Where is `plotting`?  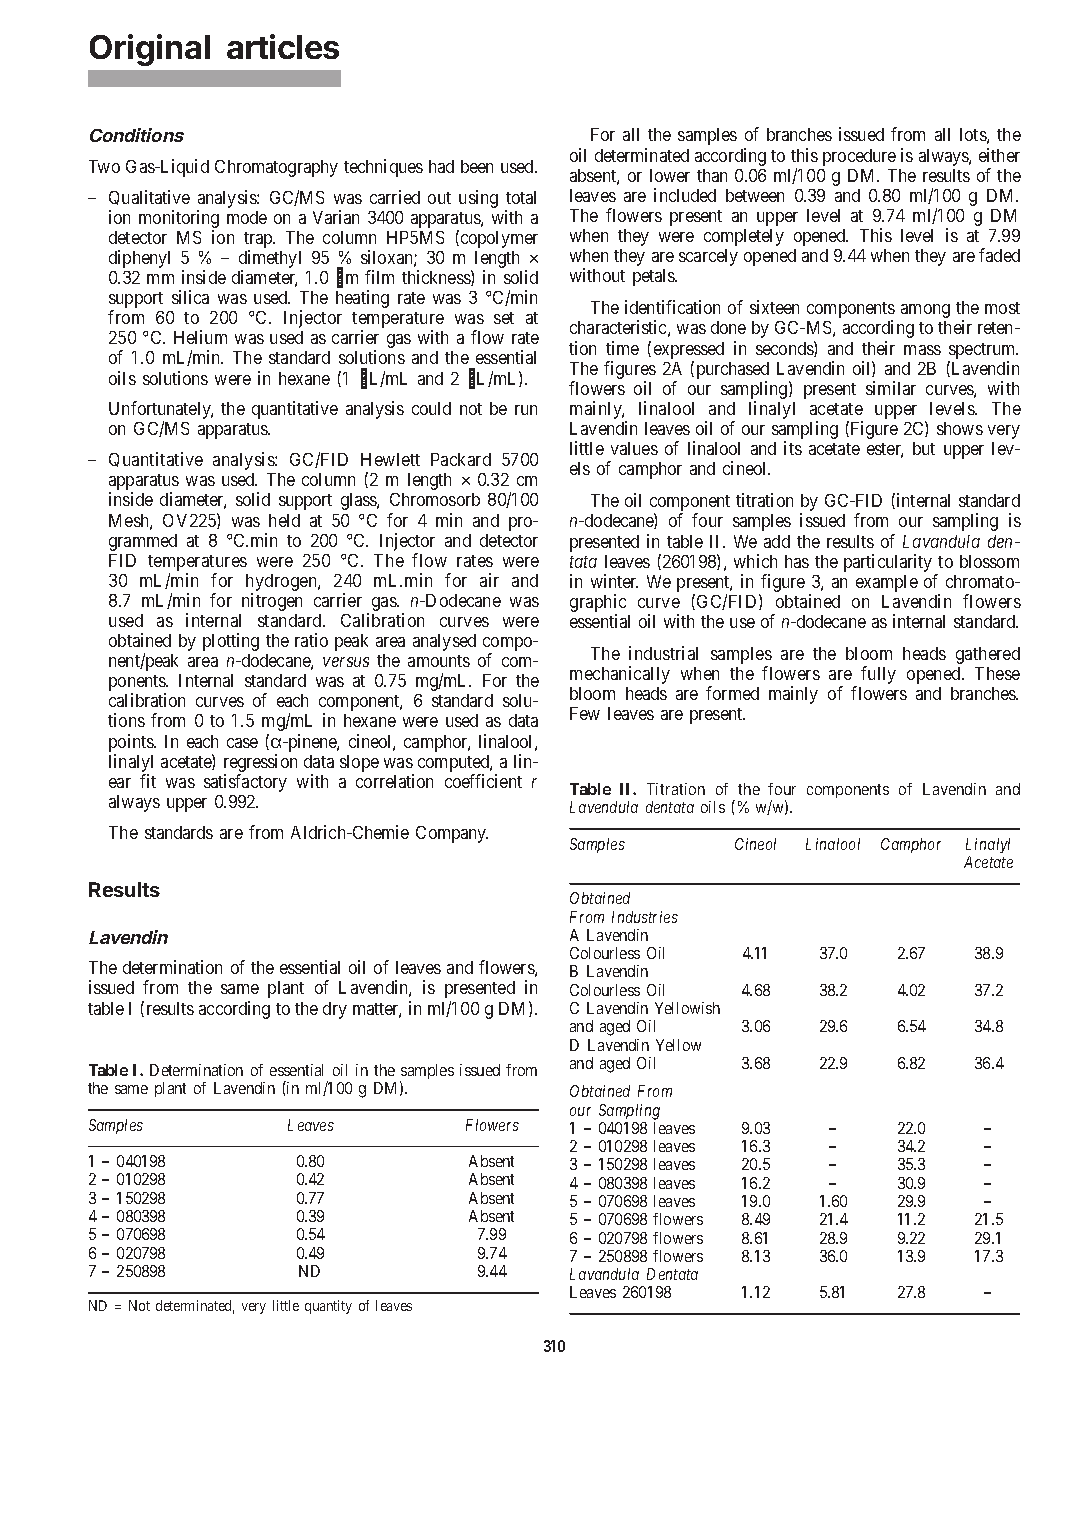
plotting is located at coordinates (231, 642).
